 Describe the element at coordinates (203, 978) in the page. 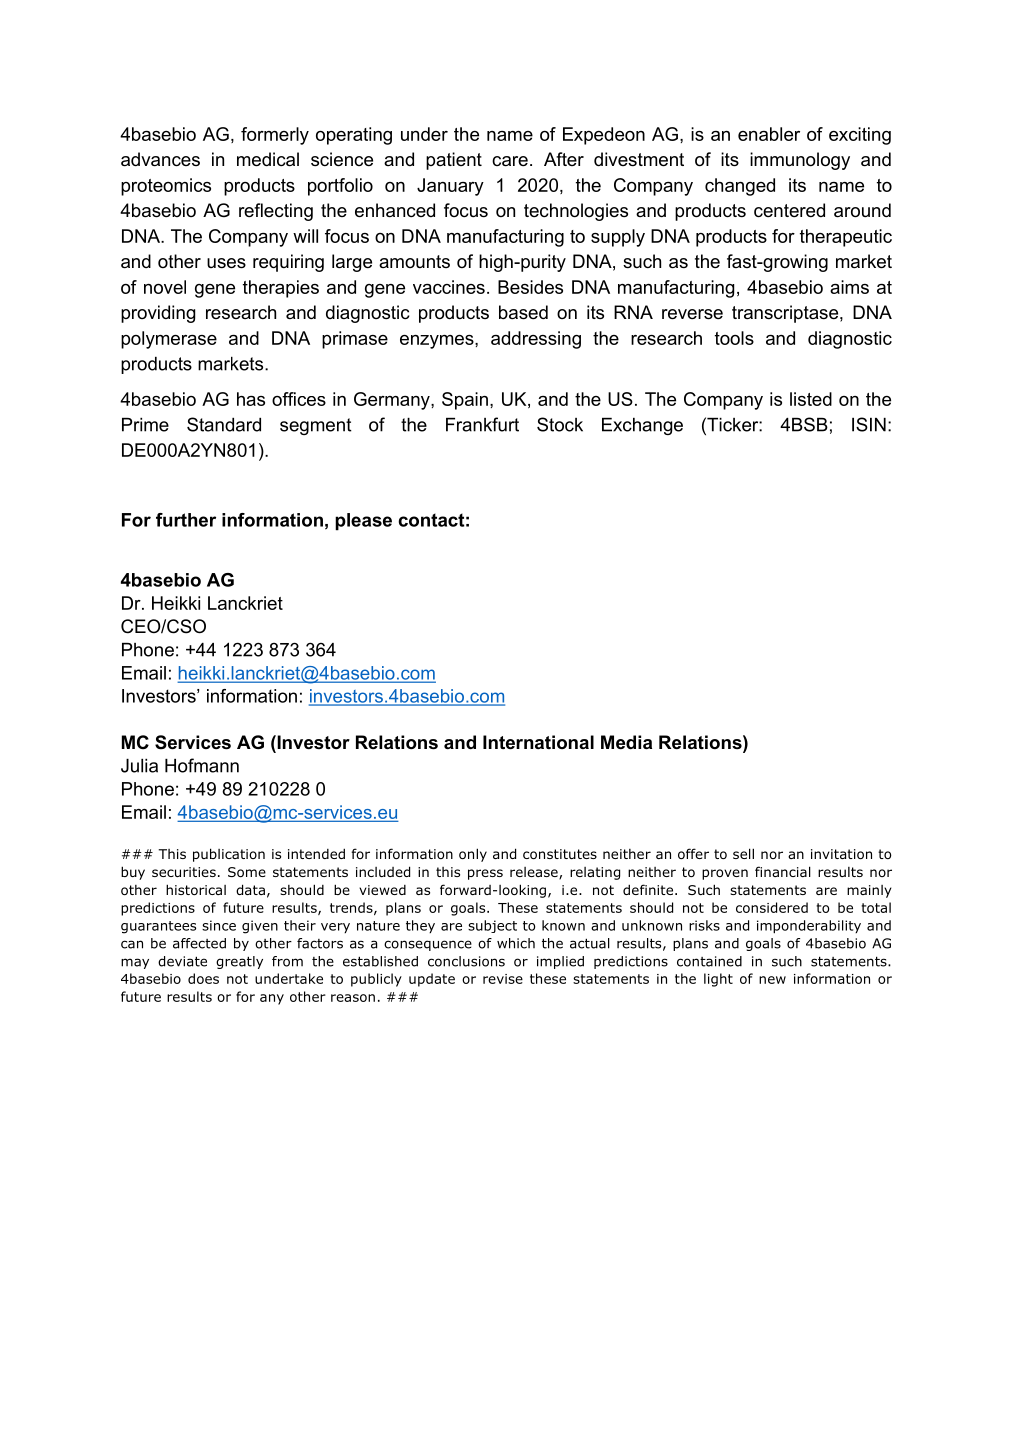

I see `does` at that location.
